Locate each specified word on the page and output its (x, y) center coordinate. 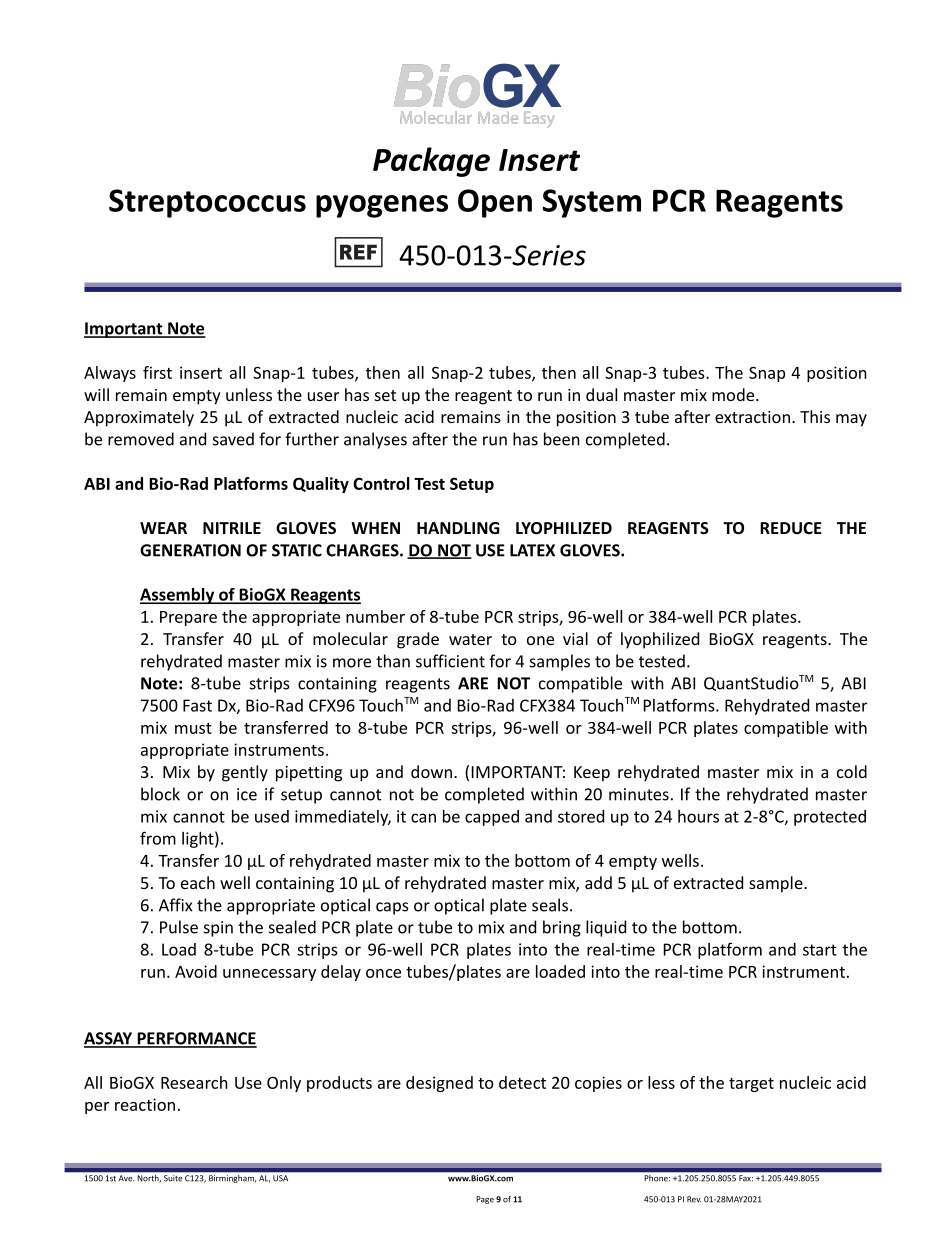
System (591, 203)
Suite (173, 1178)
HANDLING (458, 528)
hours (698, 816)
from (158, 838)
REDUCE (791, 528)
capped (492, 818)
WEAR (163, 528)
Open (495, 203)
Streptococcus (207, 203)
